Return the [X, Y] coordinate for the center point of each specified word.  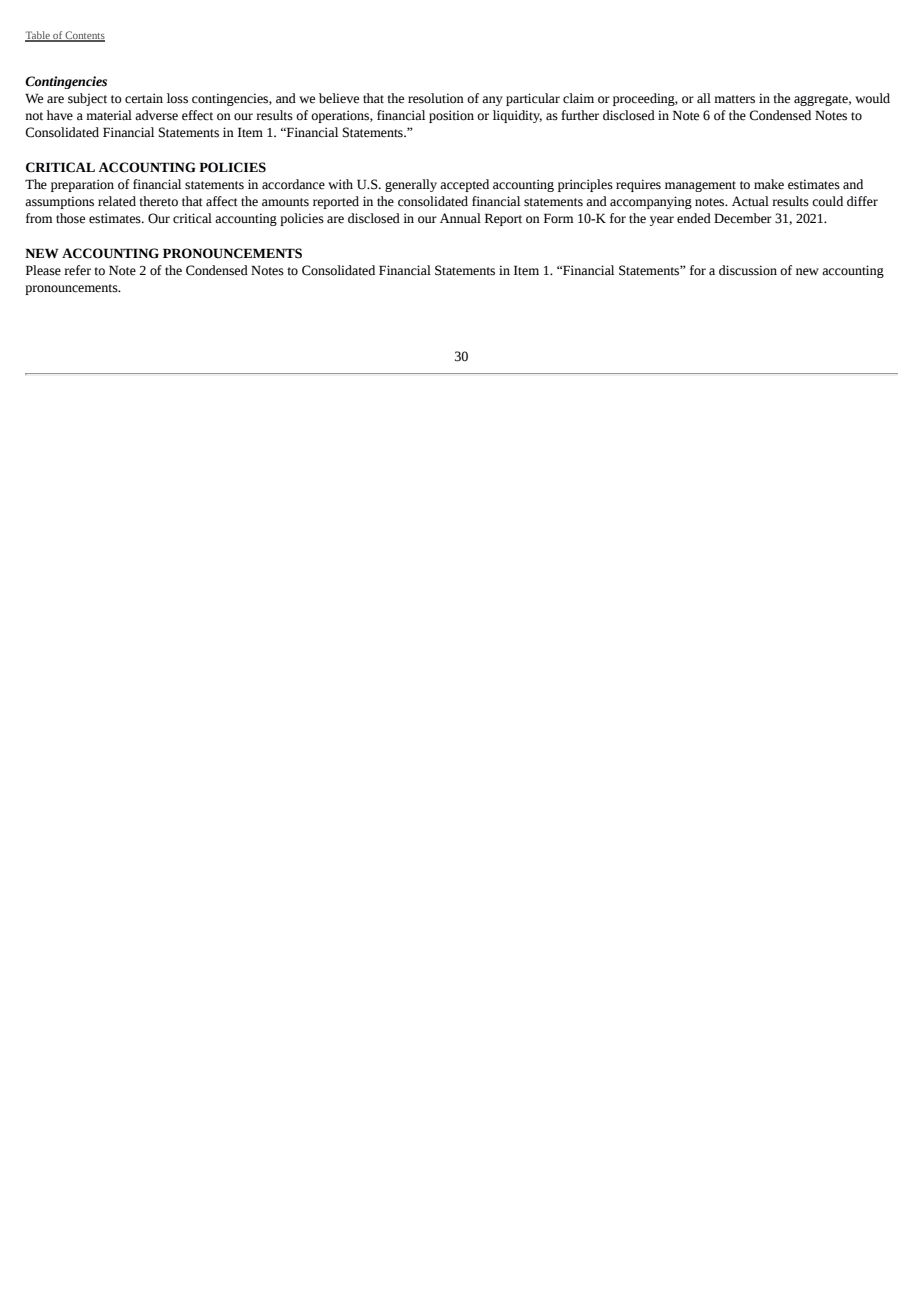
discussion [748, 270]
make [769, 184]
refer [77, 270]
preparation [82, 185]
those [70, 218]
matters [734, 99]
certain [144, 98]
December [743, 218]
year [662, 221]
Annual [460, 218]
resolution [436, 98]
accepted [464, 185]
